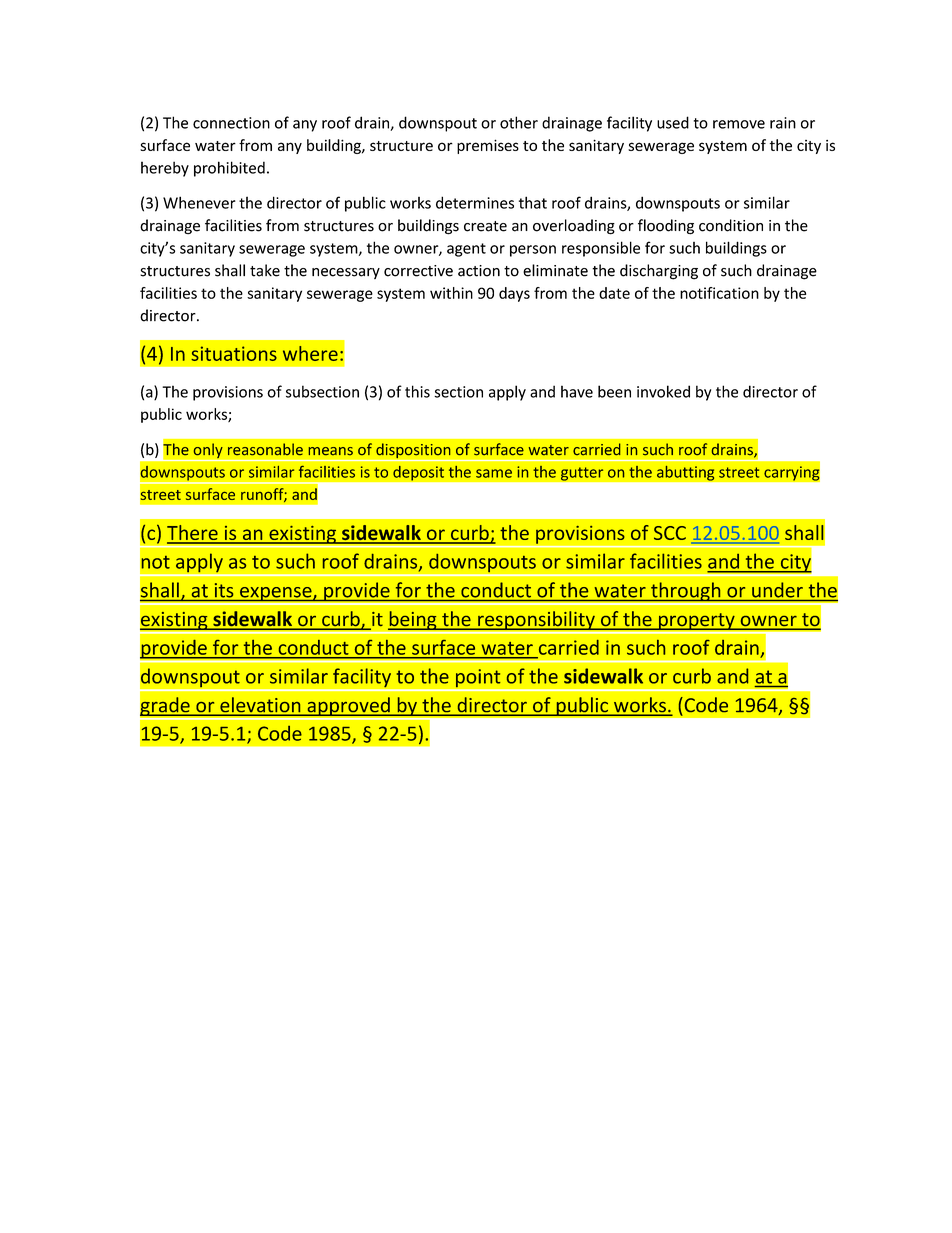 Image resolution: width=952 pixels, height=1233 pixels. I want to click on elevation, so click(260, 706).
